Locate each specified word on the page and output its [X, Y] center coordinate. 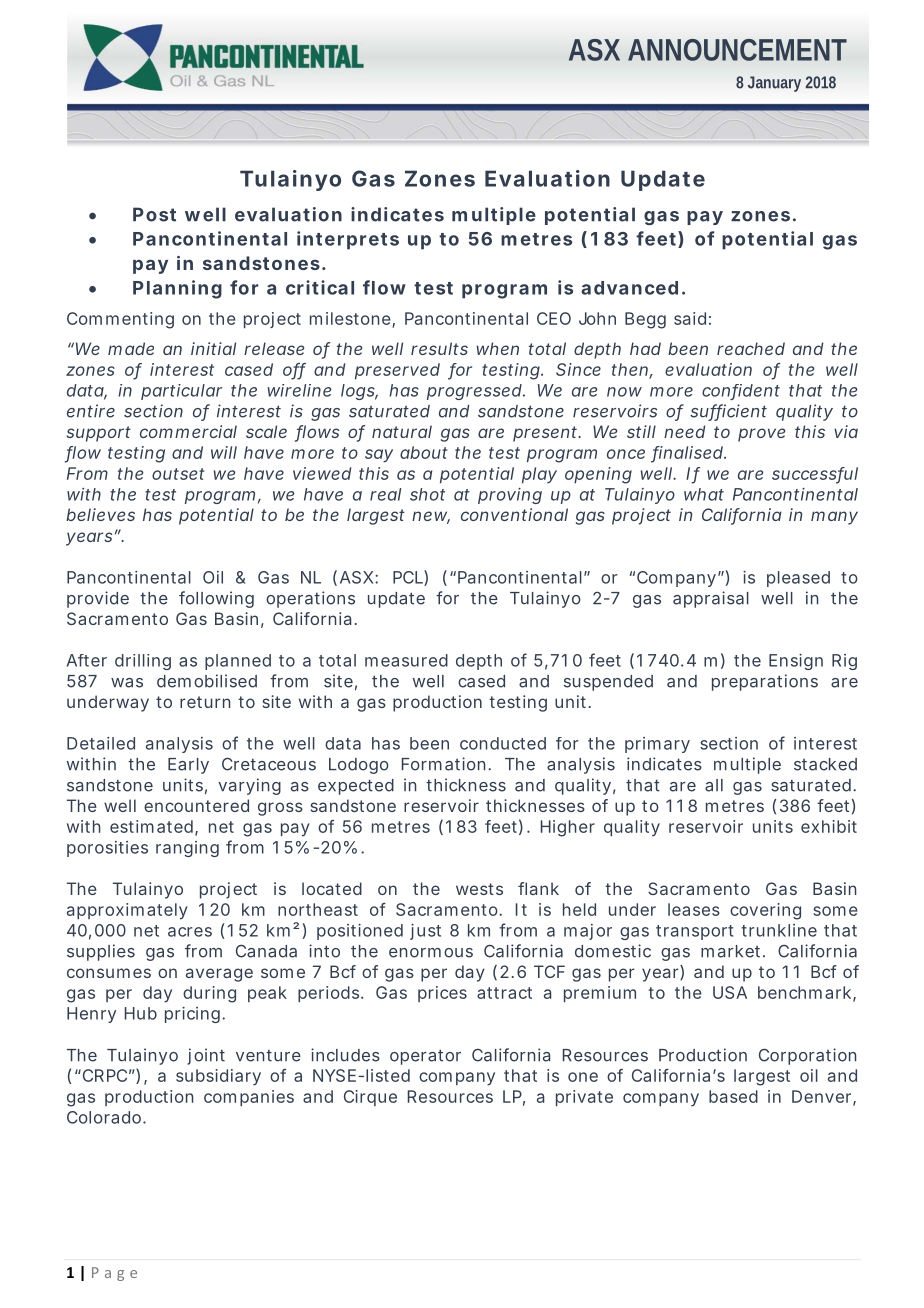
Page [114, 1274]
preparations [765, 682]
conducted [503, 743]
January [774, 84]
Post [154, 214]
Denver [821, 1096]
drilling [143, 662]
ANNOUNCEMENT [737, 50]
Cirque [370, 1098]
